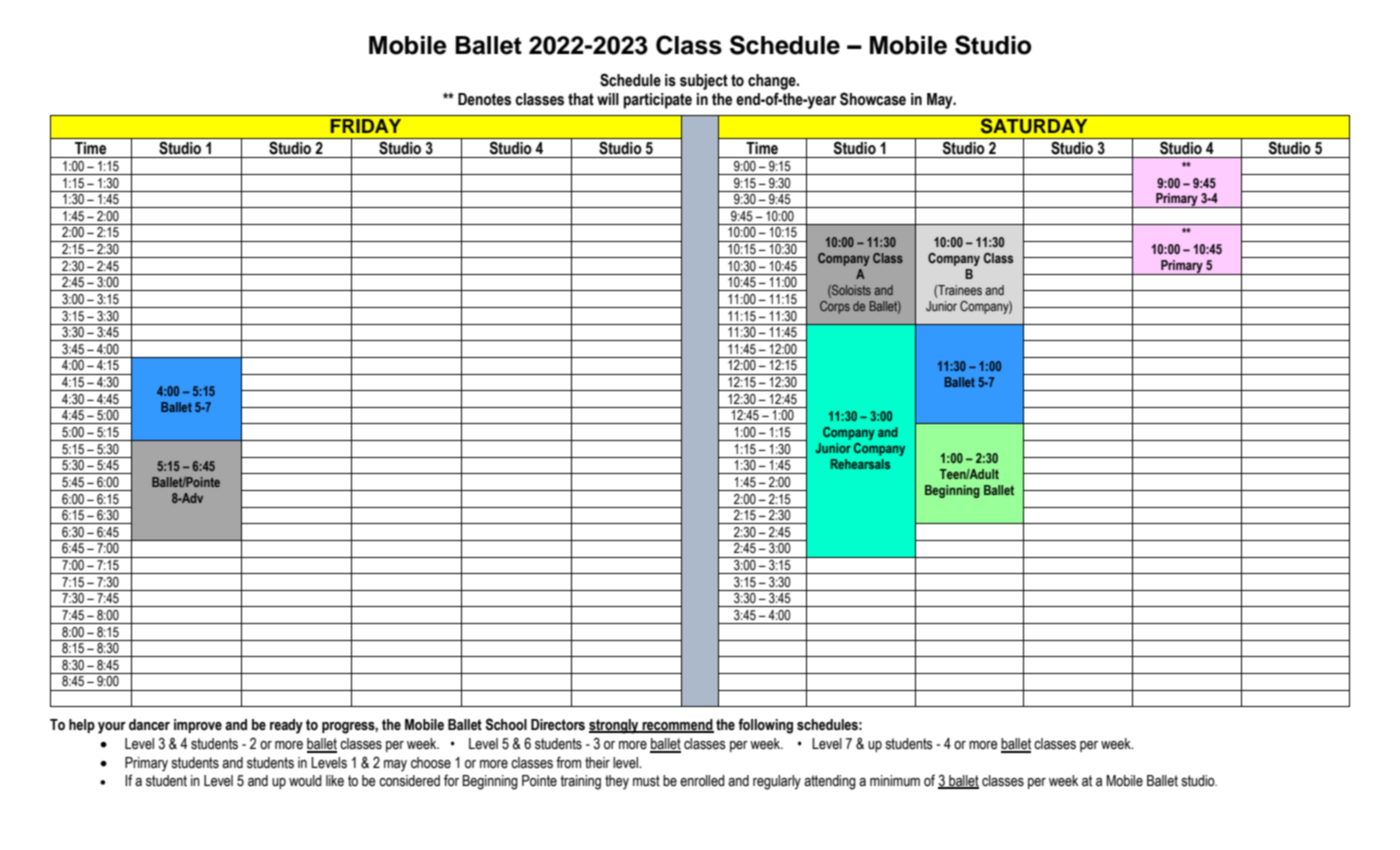  Describe the element at coordinates (873, 99) in the image. I see `Showcase` at that location.
